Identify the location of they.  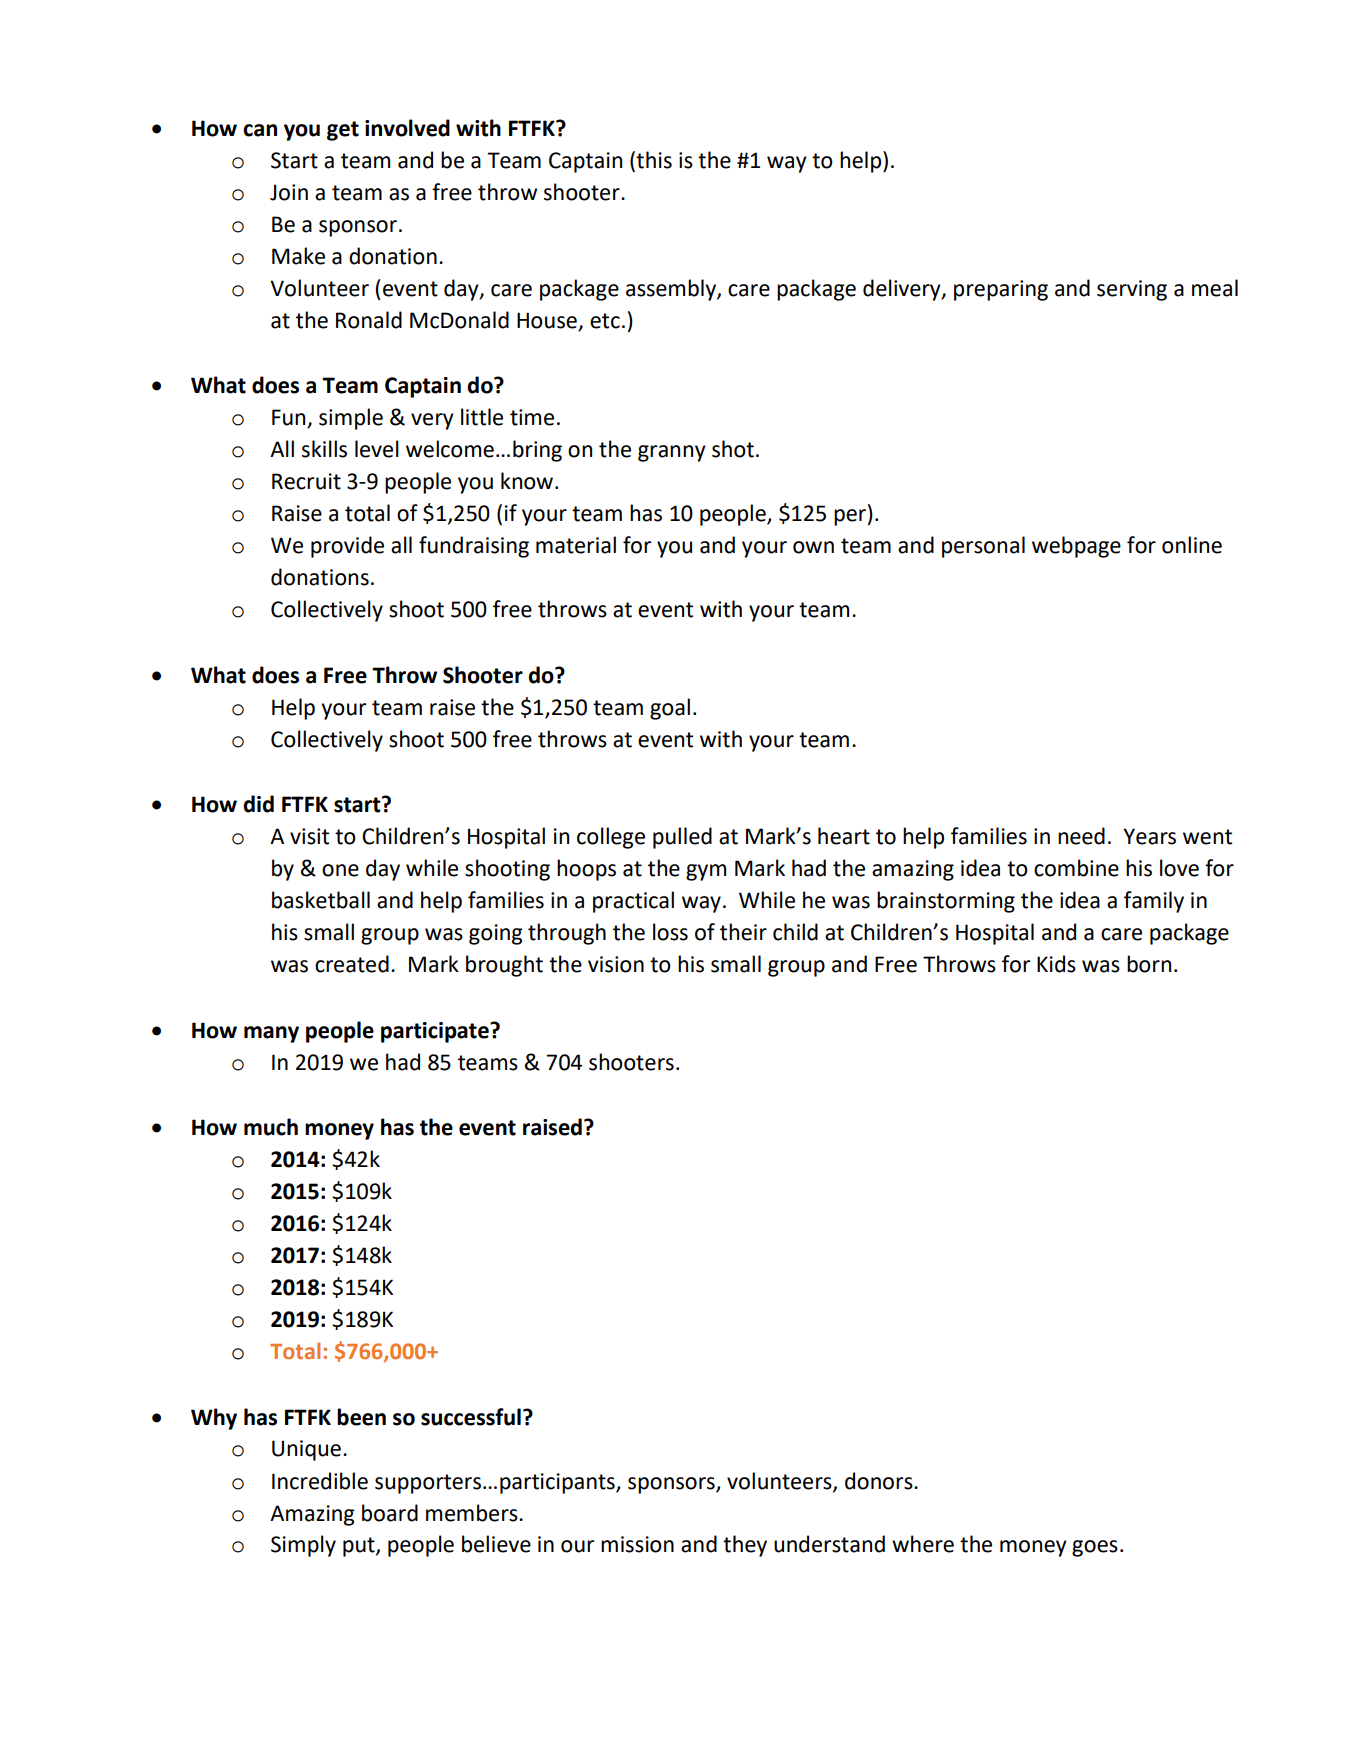
(745, 1546).
